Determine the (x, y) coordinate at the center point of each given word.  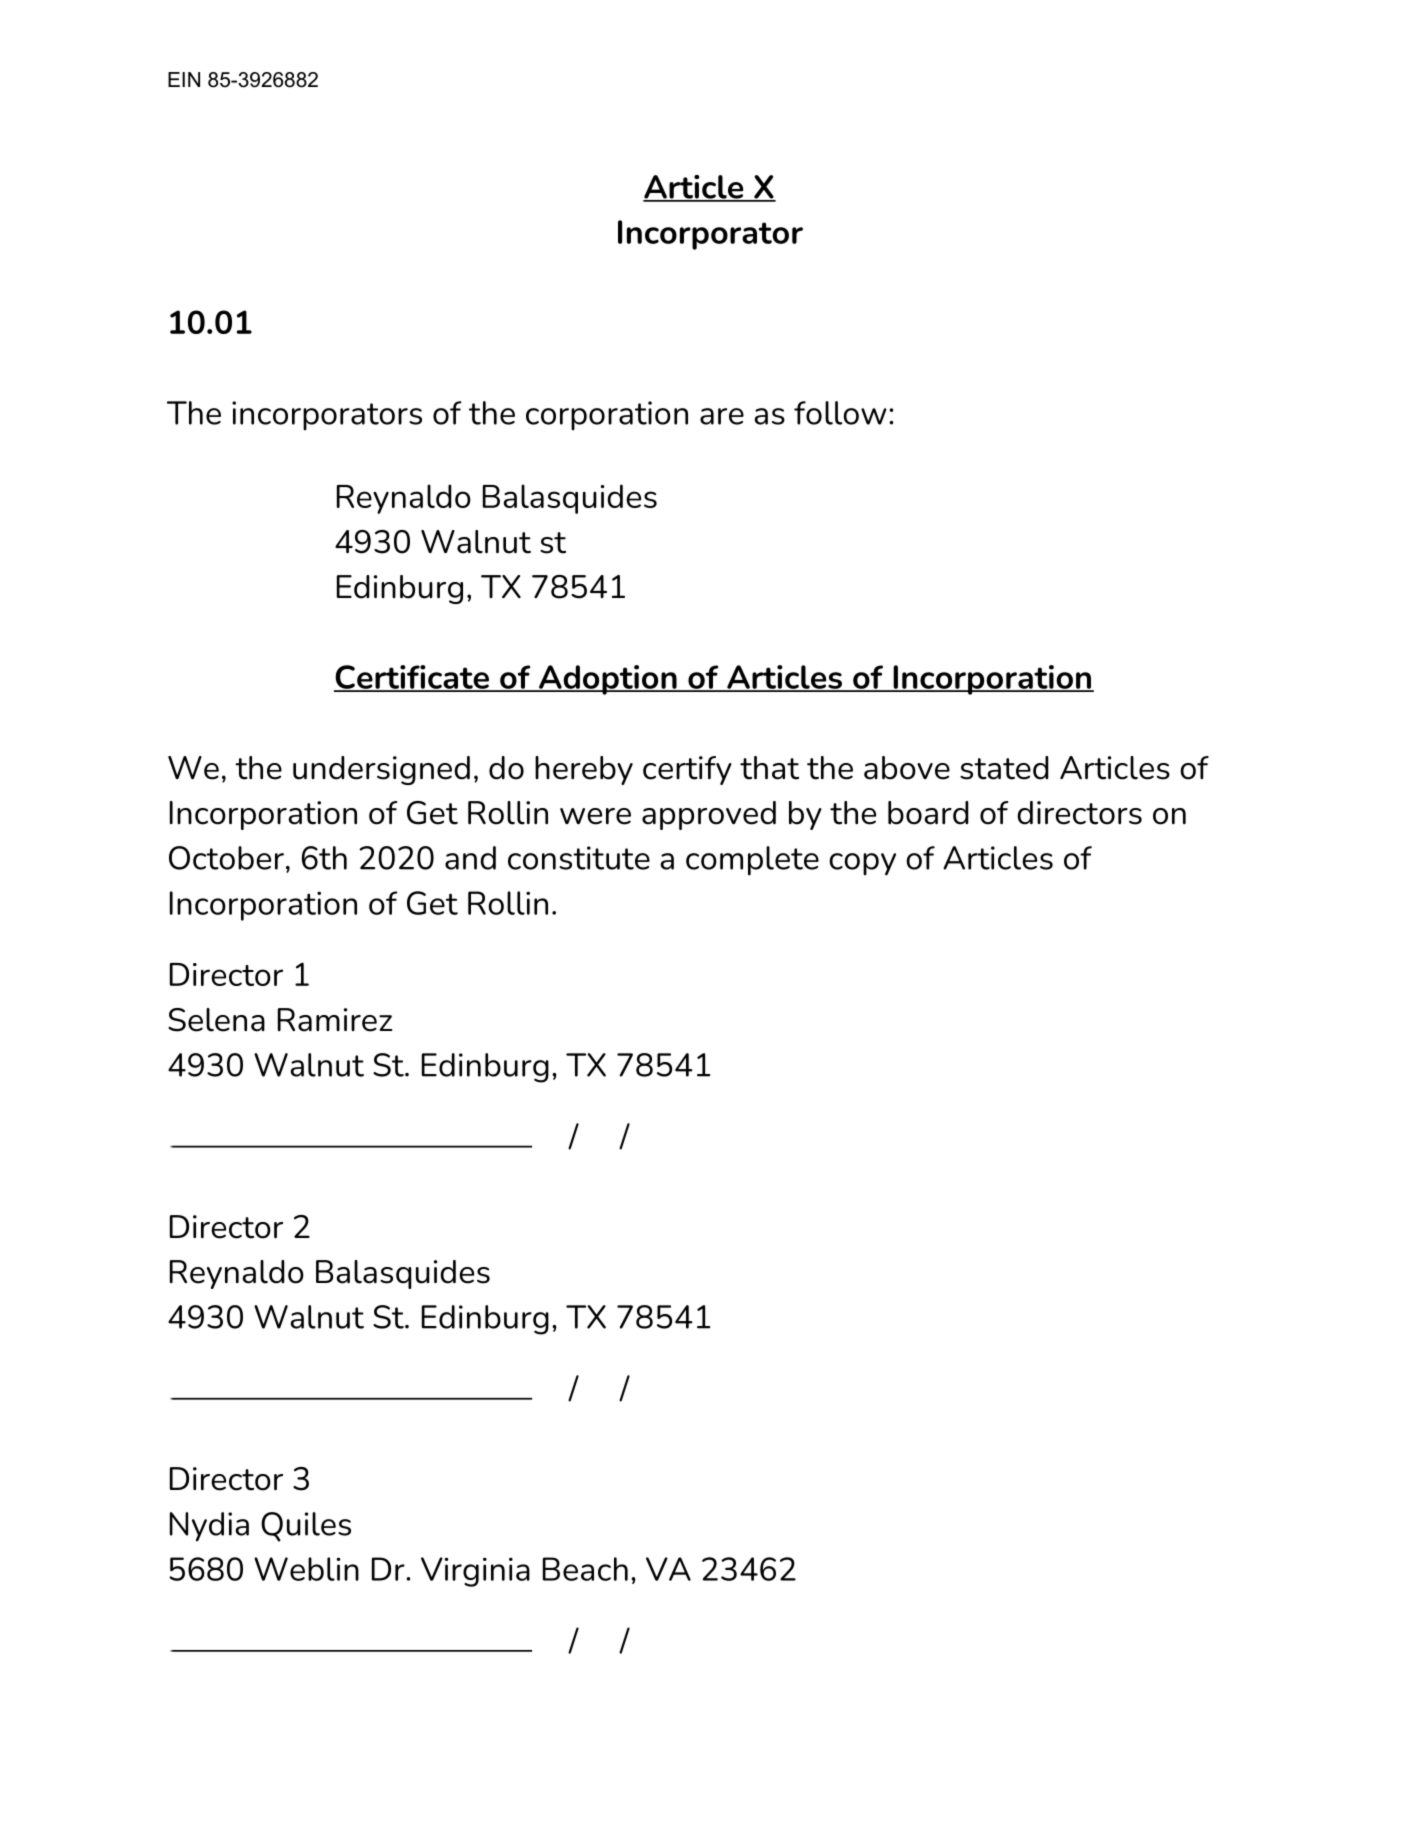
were (595, 816)
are (722, 416)
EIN (184, 79)
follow (840, 413)
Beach (585, 1569)
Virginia (475, 1572)
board (928, 813)
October (226, 858)
